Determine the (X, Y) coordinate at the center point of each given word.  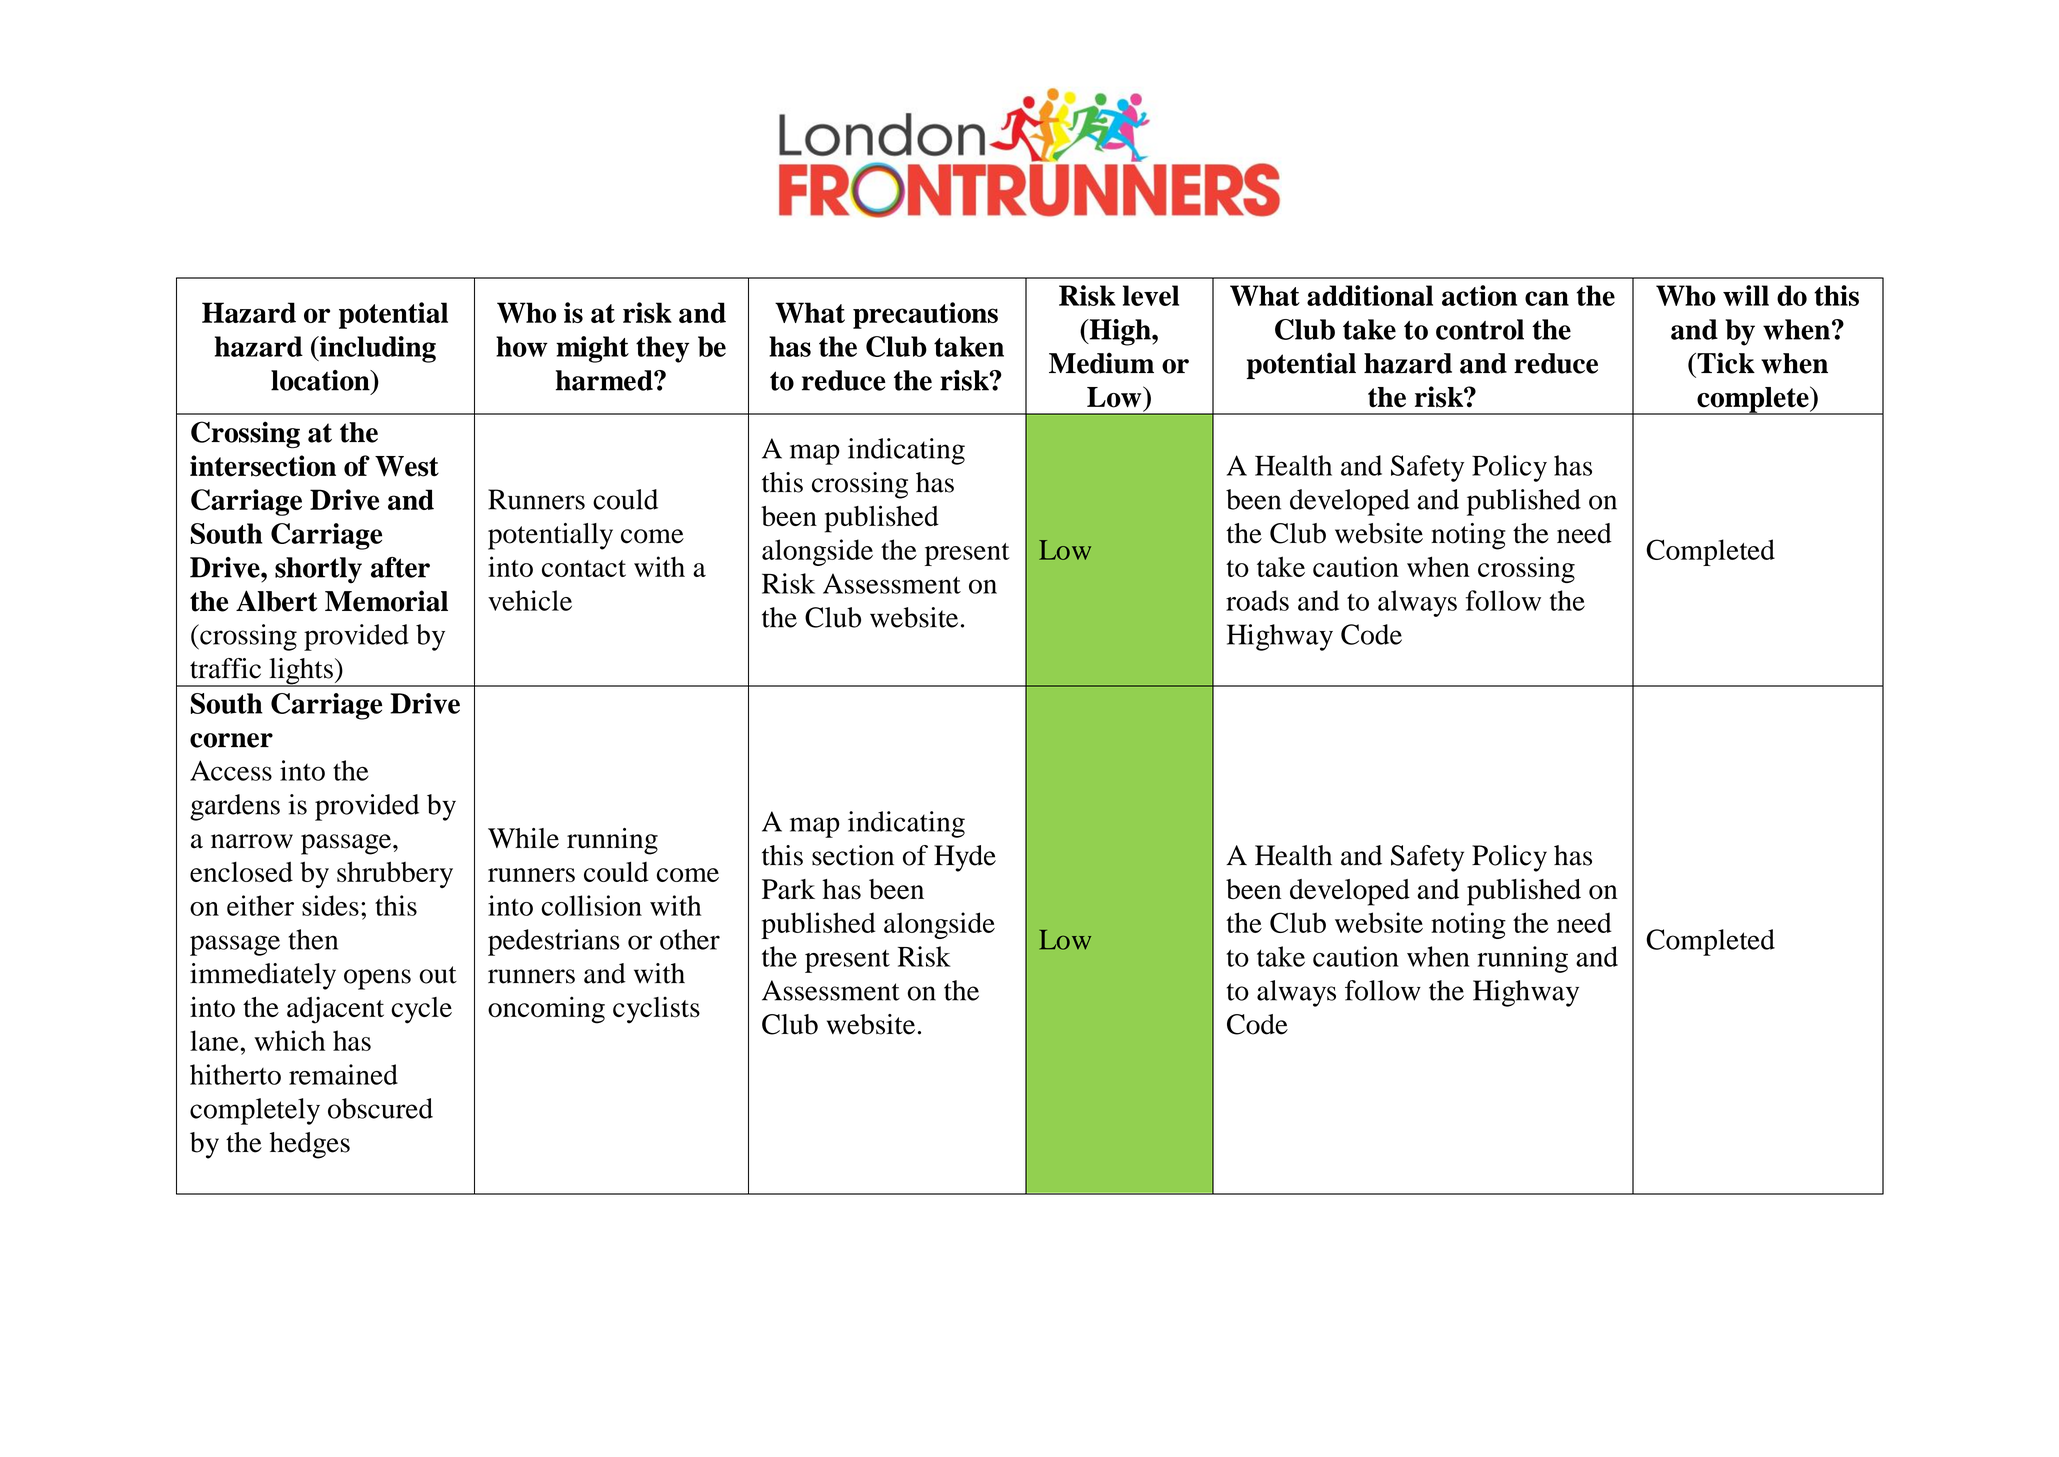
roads (1257, 600)
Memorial (386, 601)
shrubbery (395, 874)
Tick (1725, 363)
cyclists (656, 1010)
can (1547, 298)
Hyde (965, 858)
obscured (380, 1108)
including (376, 349)
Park (788, 889)
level (1151, 295)
